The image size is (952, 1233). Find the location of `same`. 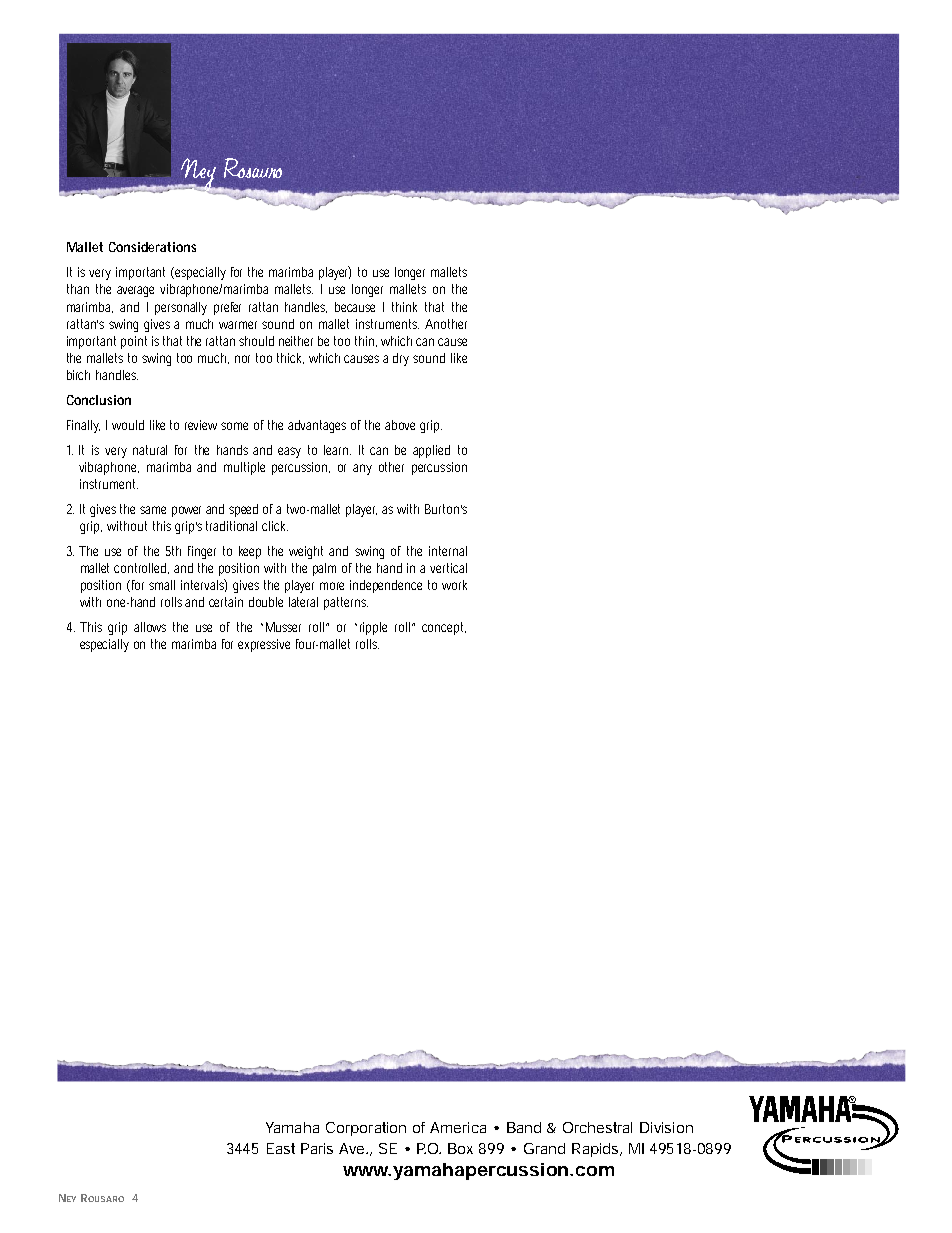

same is located at coordinates (153, 510).
